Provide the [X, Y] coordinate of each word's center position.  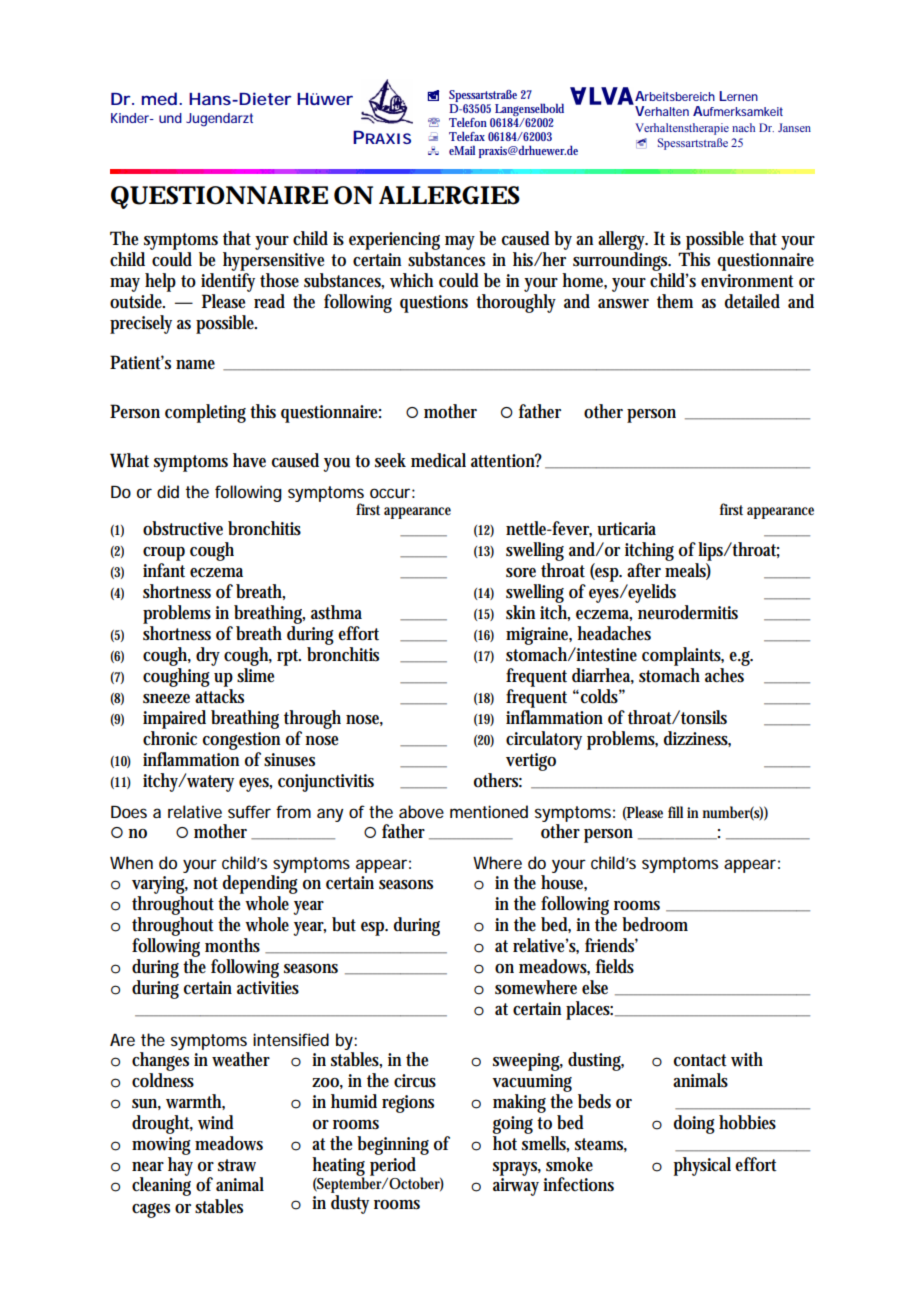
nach [743, 127]
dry [208, 656]
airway [516, 1187]
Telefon [468, 122]
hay [180, 1165]
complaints [683, 656]
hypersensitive [273, 261]
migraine [539, 636]
